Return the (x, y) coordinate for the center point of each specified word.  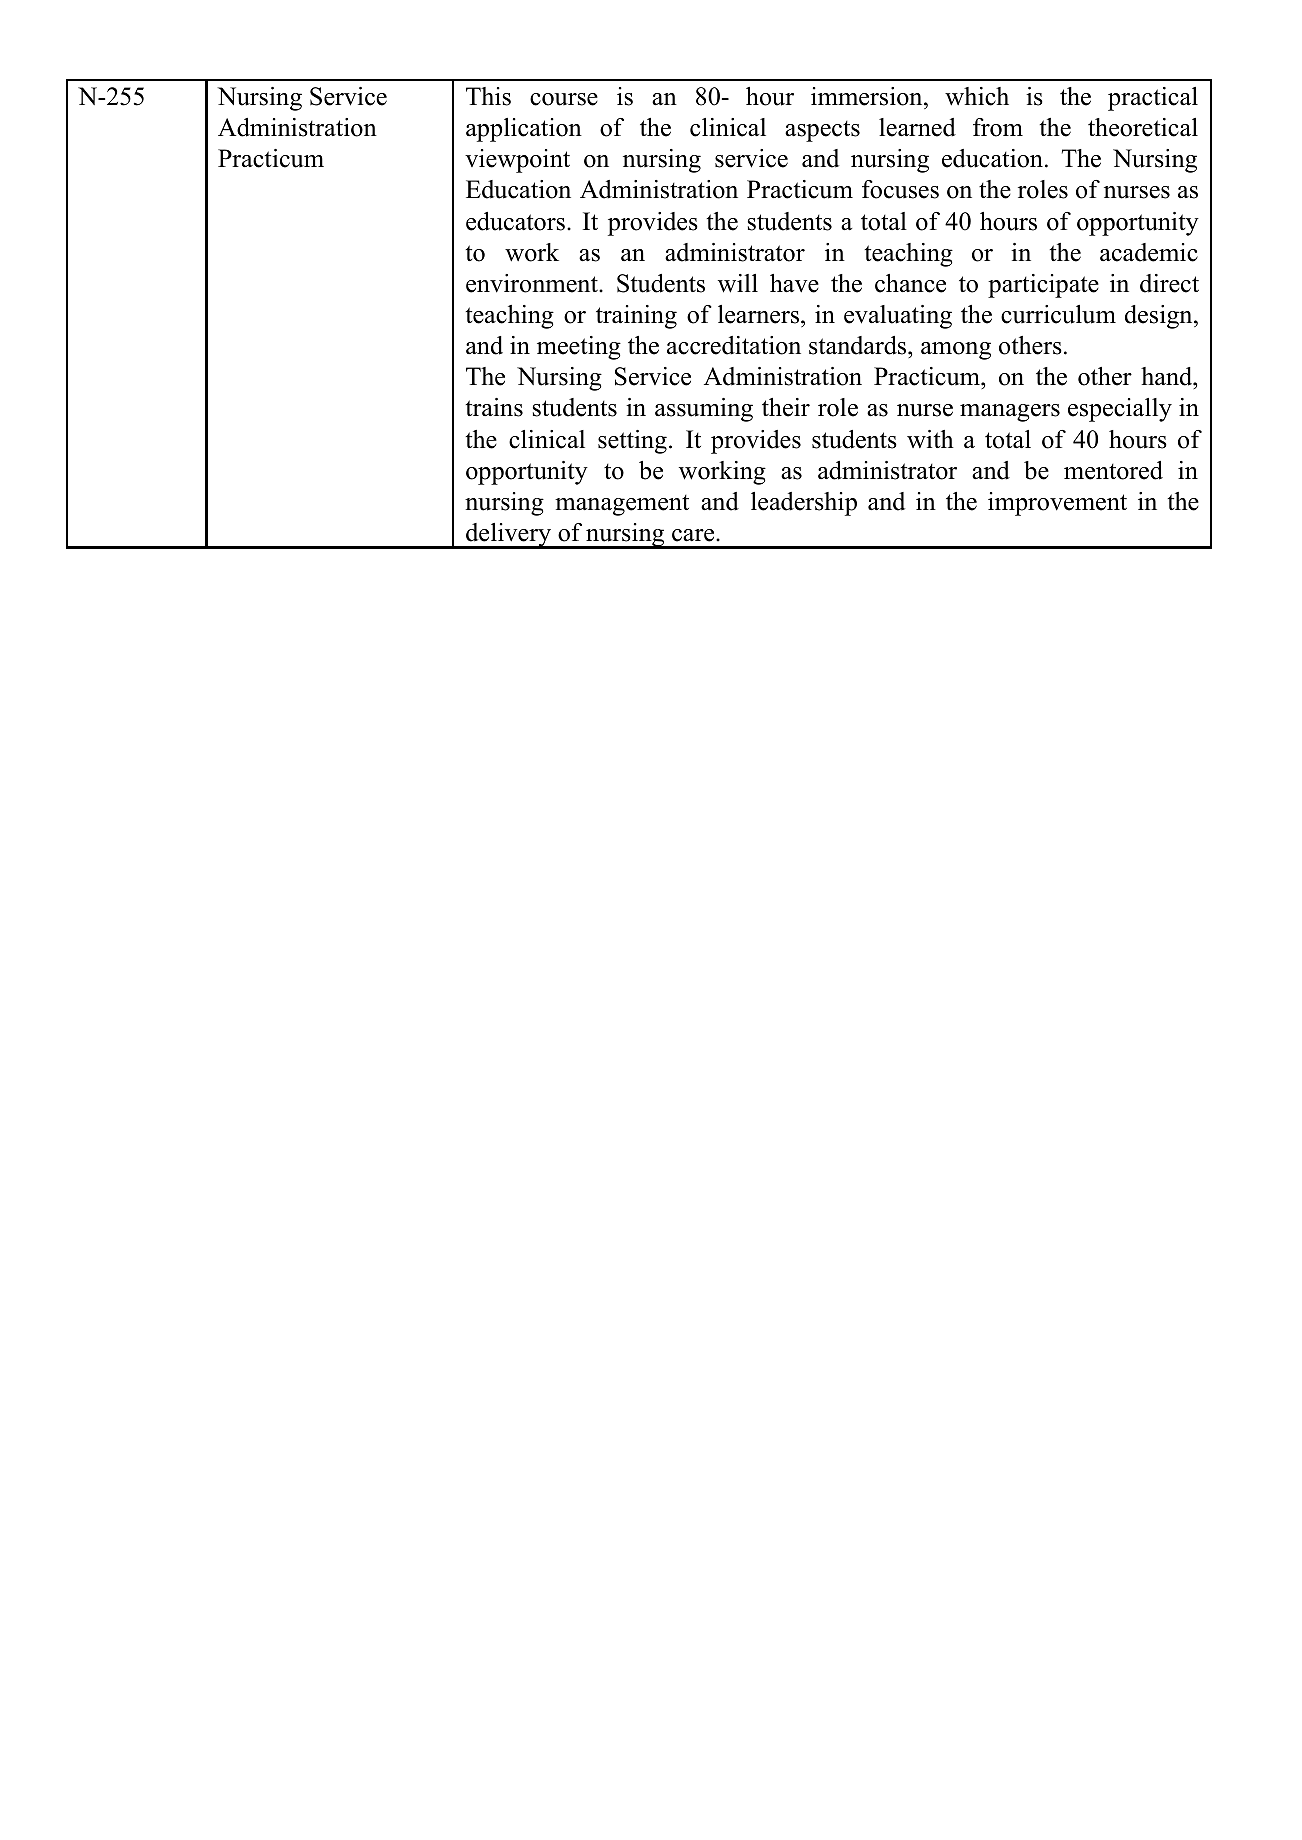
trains (494, 407)
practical (1153, 99)
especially (1120, 410)
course (564, 99)
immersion (868, 96)
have (794, 283)
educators (515, 221)
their (786, 407)
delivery (508, 536)
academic (1149, 252)
